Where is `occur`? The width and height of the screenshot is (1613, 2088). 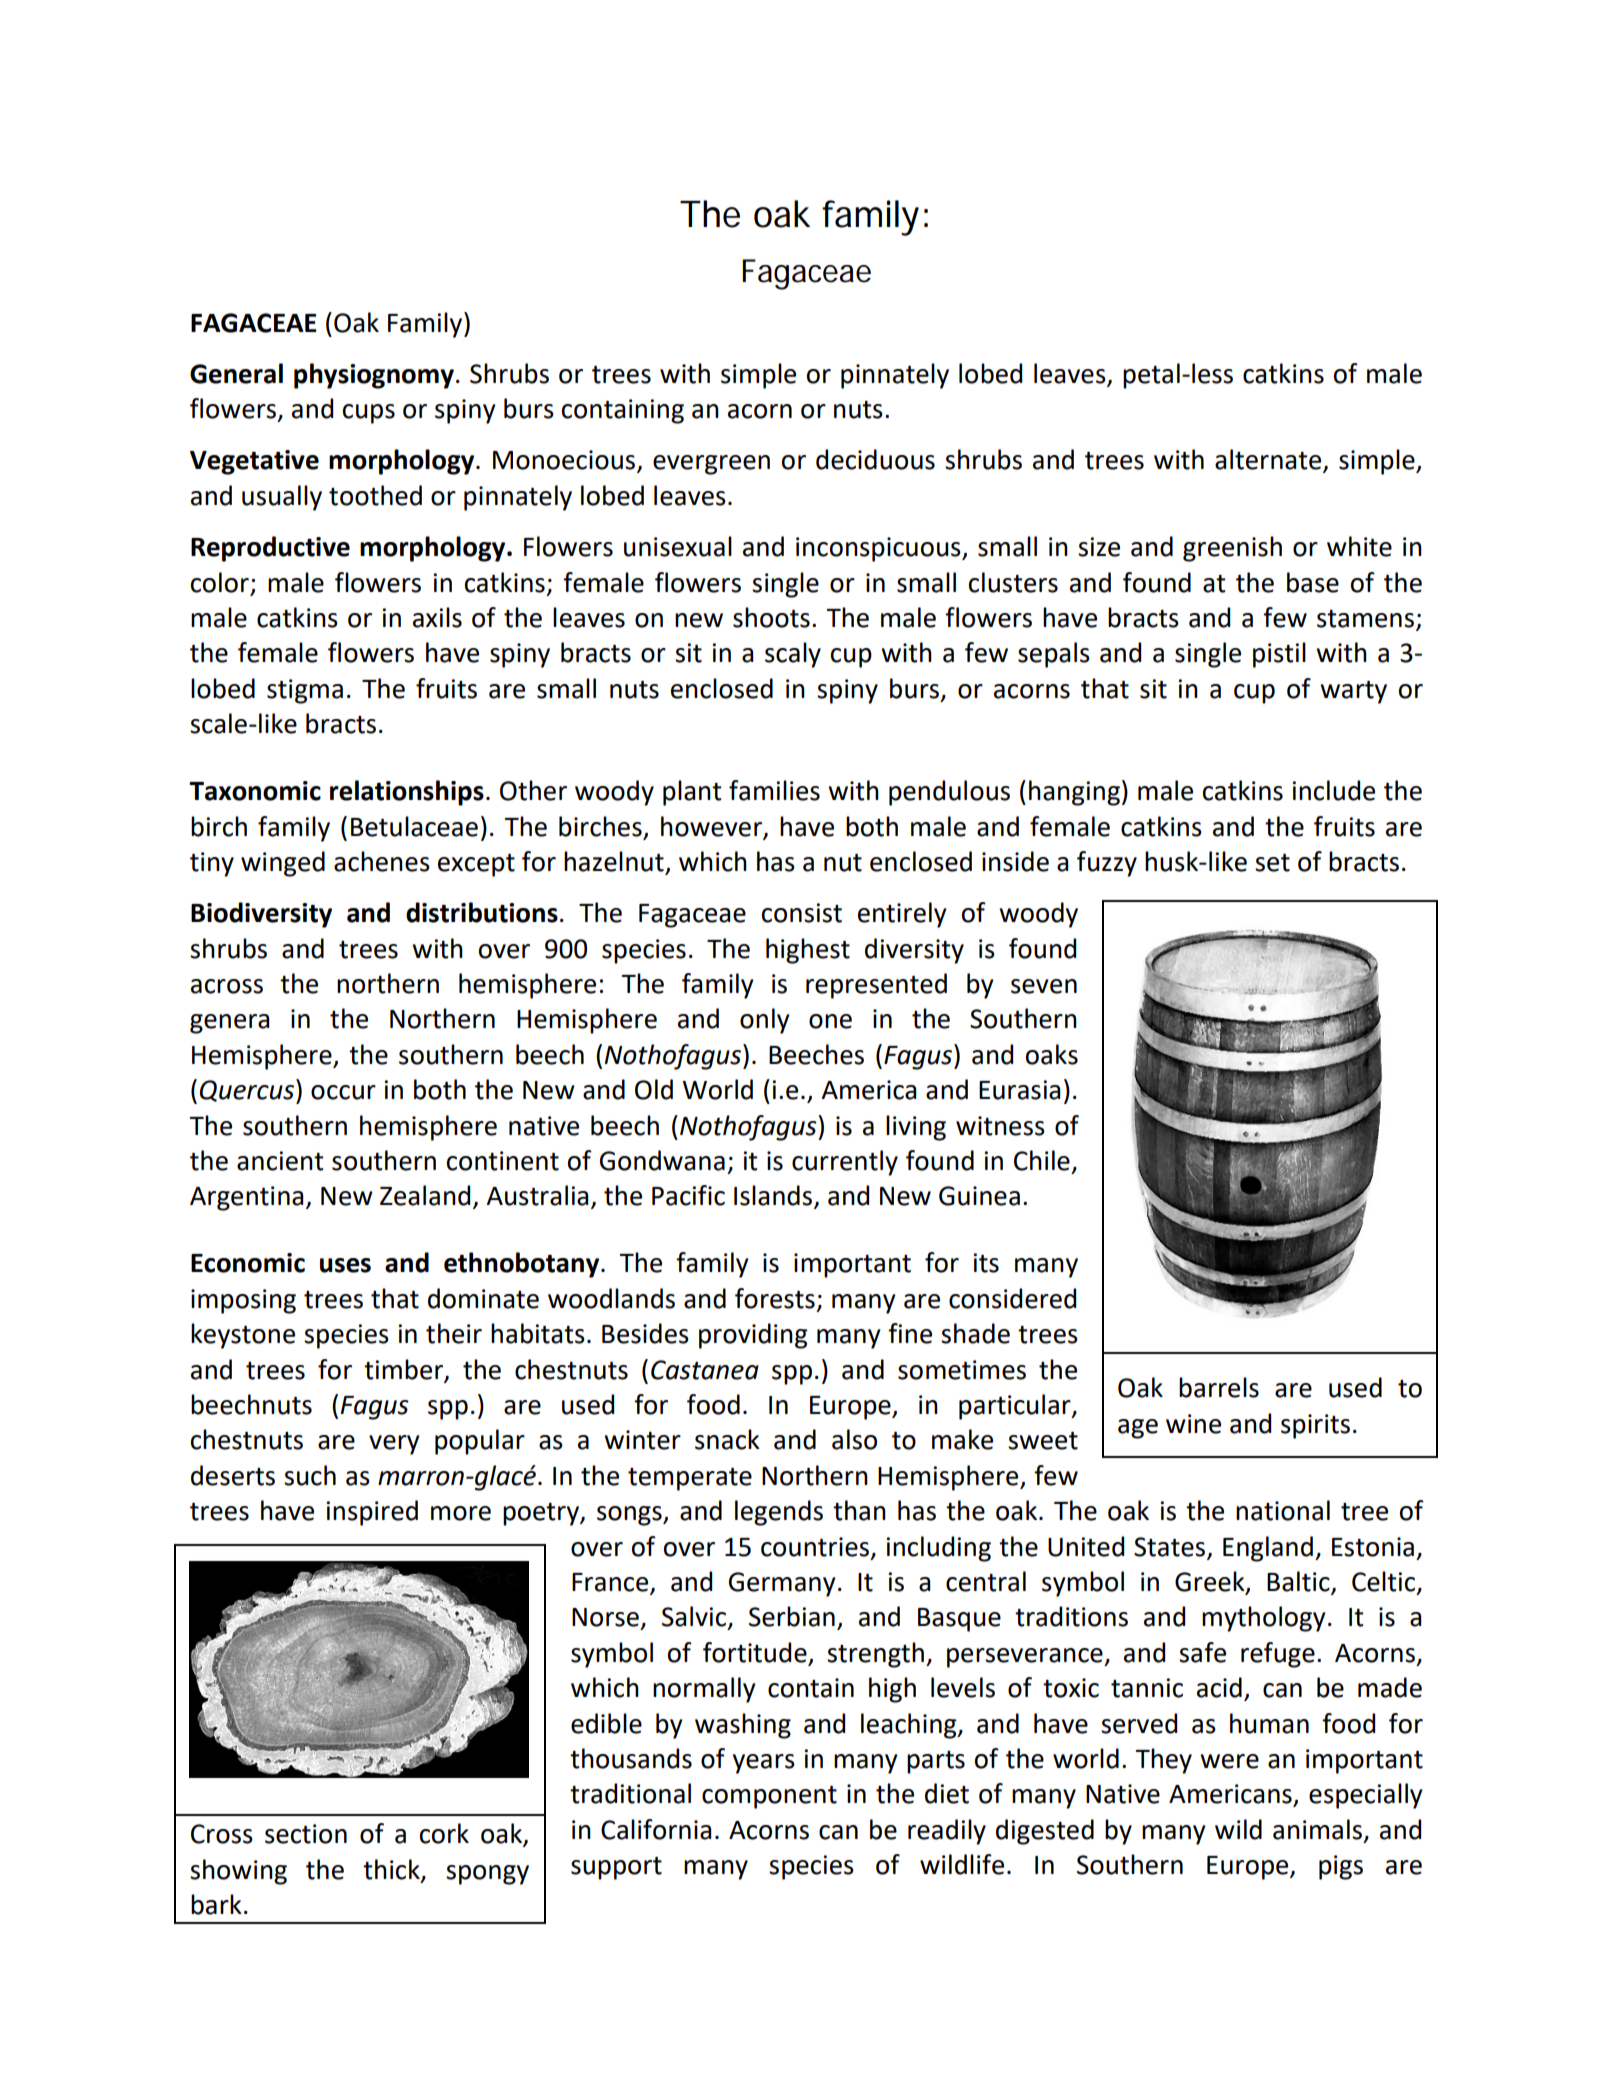 occur is located at coordinates (343, 1092).
